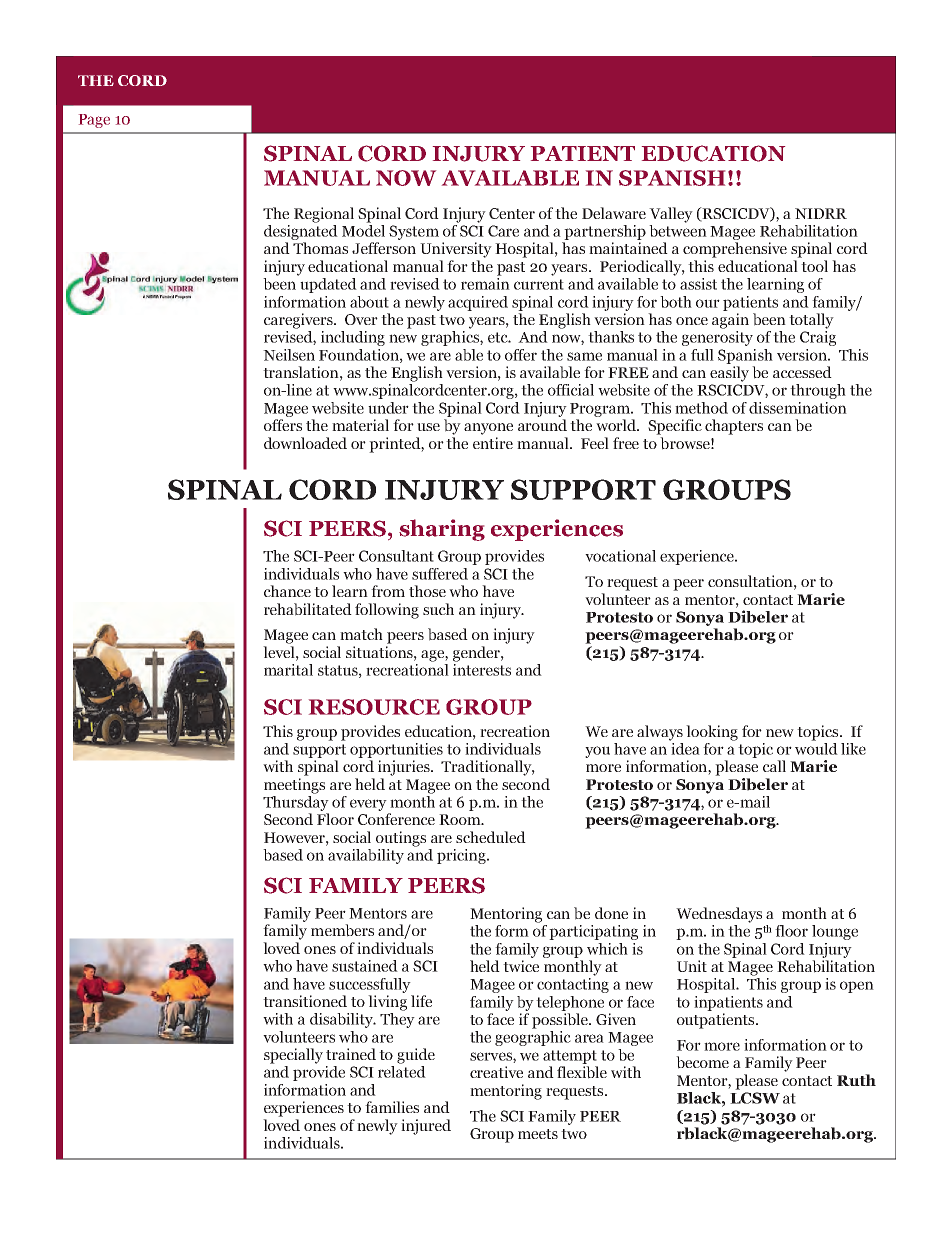 This image has width=952, height=1233. I want to click on downloaded, so click(305, 443).
